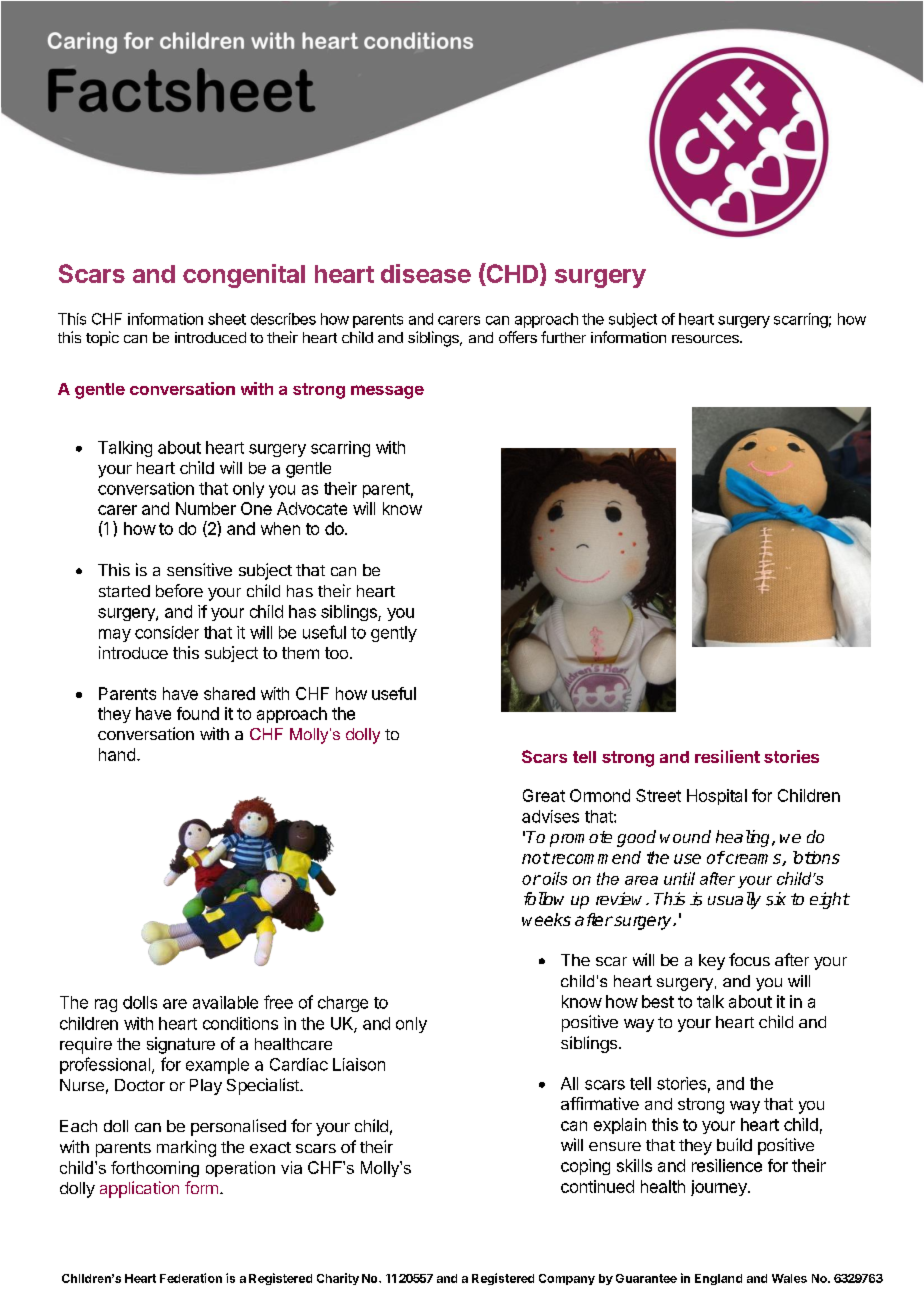 This document has height=1308, width=924. What do you see at coordinates (227, 319) in the document?
I see `sheet` at bounding box center [227, 319].
